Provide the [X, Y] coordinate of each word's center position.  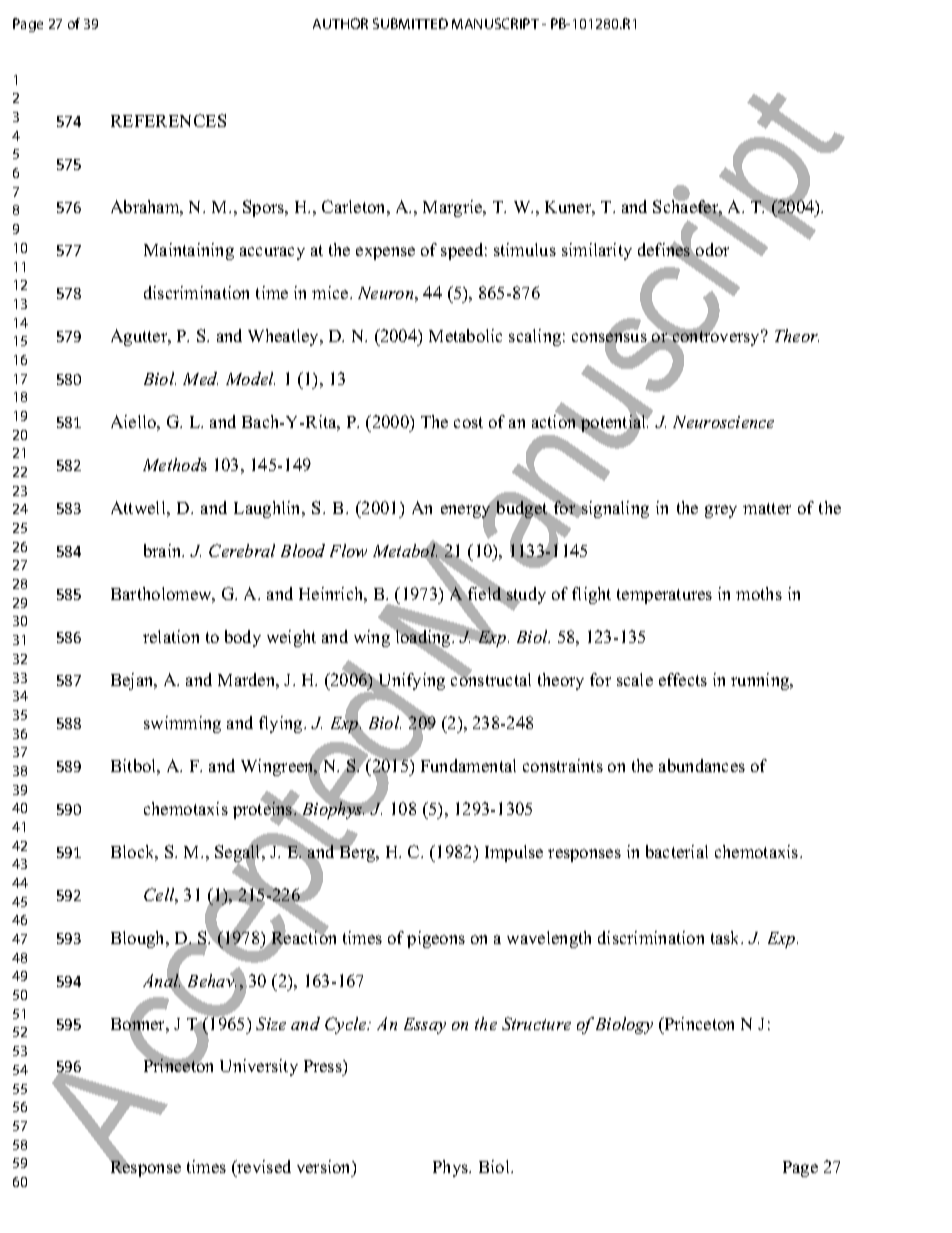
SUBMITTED [410, 23]
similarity [597, 251]
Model [250, 378]
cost [468, 422]
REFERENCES [168, 120]
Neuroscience [723, 422]
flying [282, 724]
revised [263, 1168]
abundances [702, 765]
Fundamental [468, 765]
